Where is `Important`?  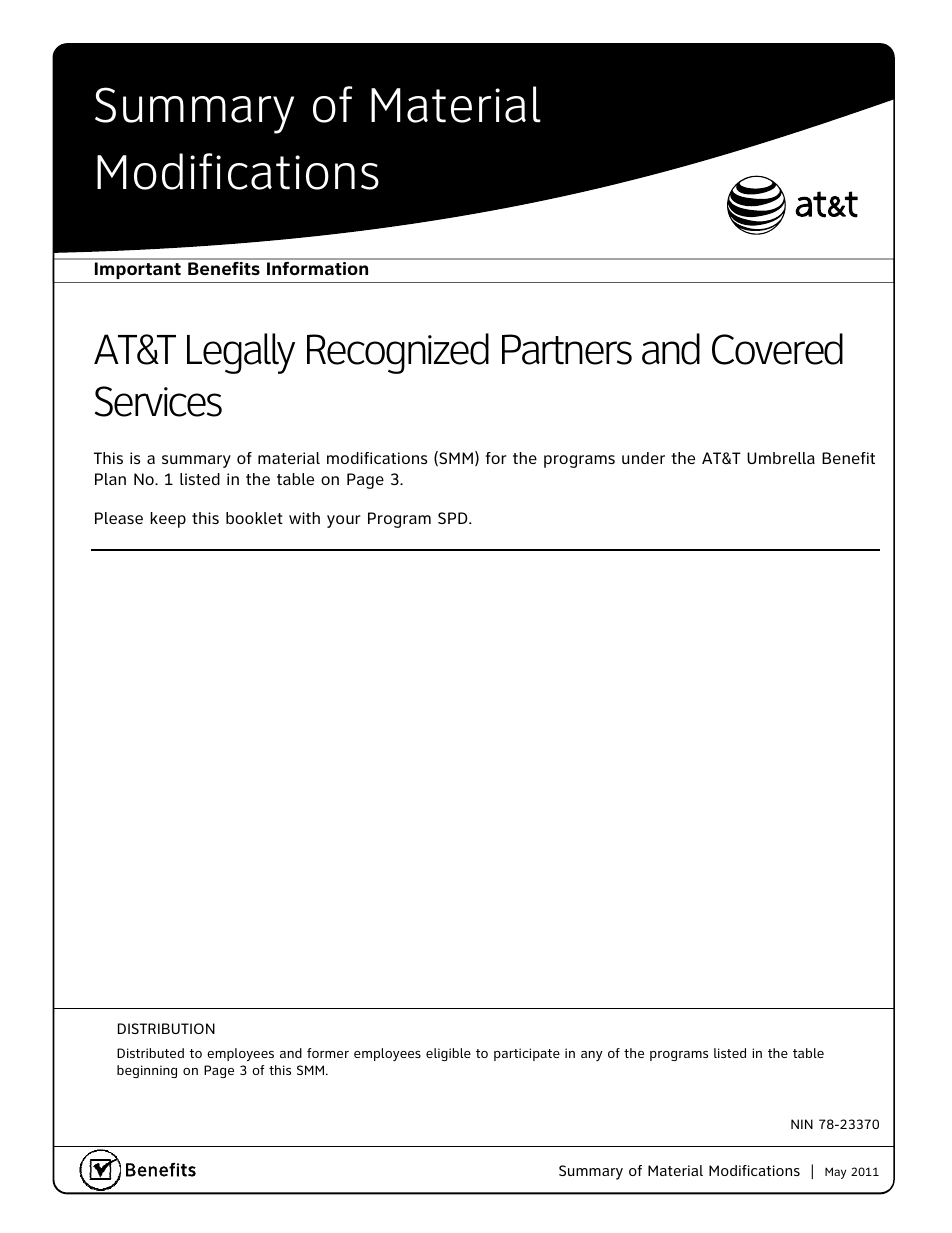
Important is located at coordinates (138, 270).
